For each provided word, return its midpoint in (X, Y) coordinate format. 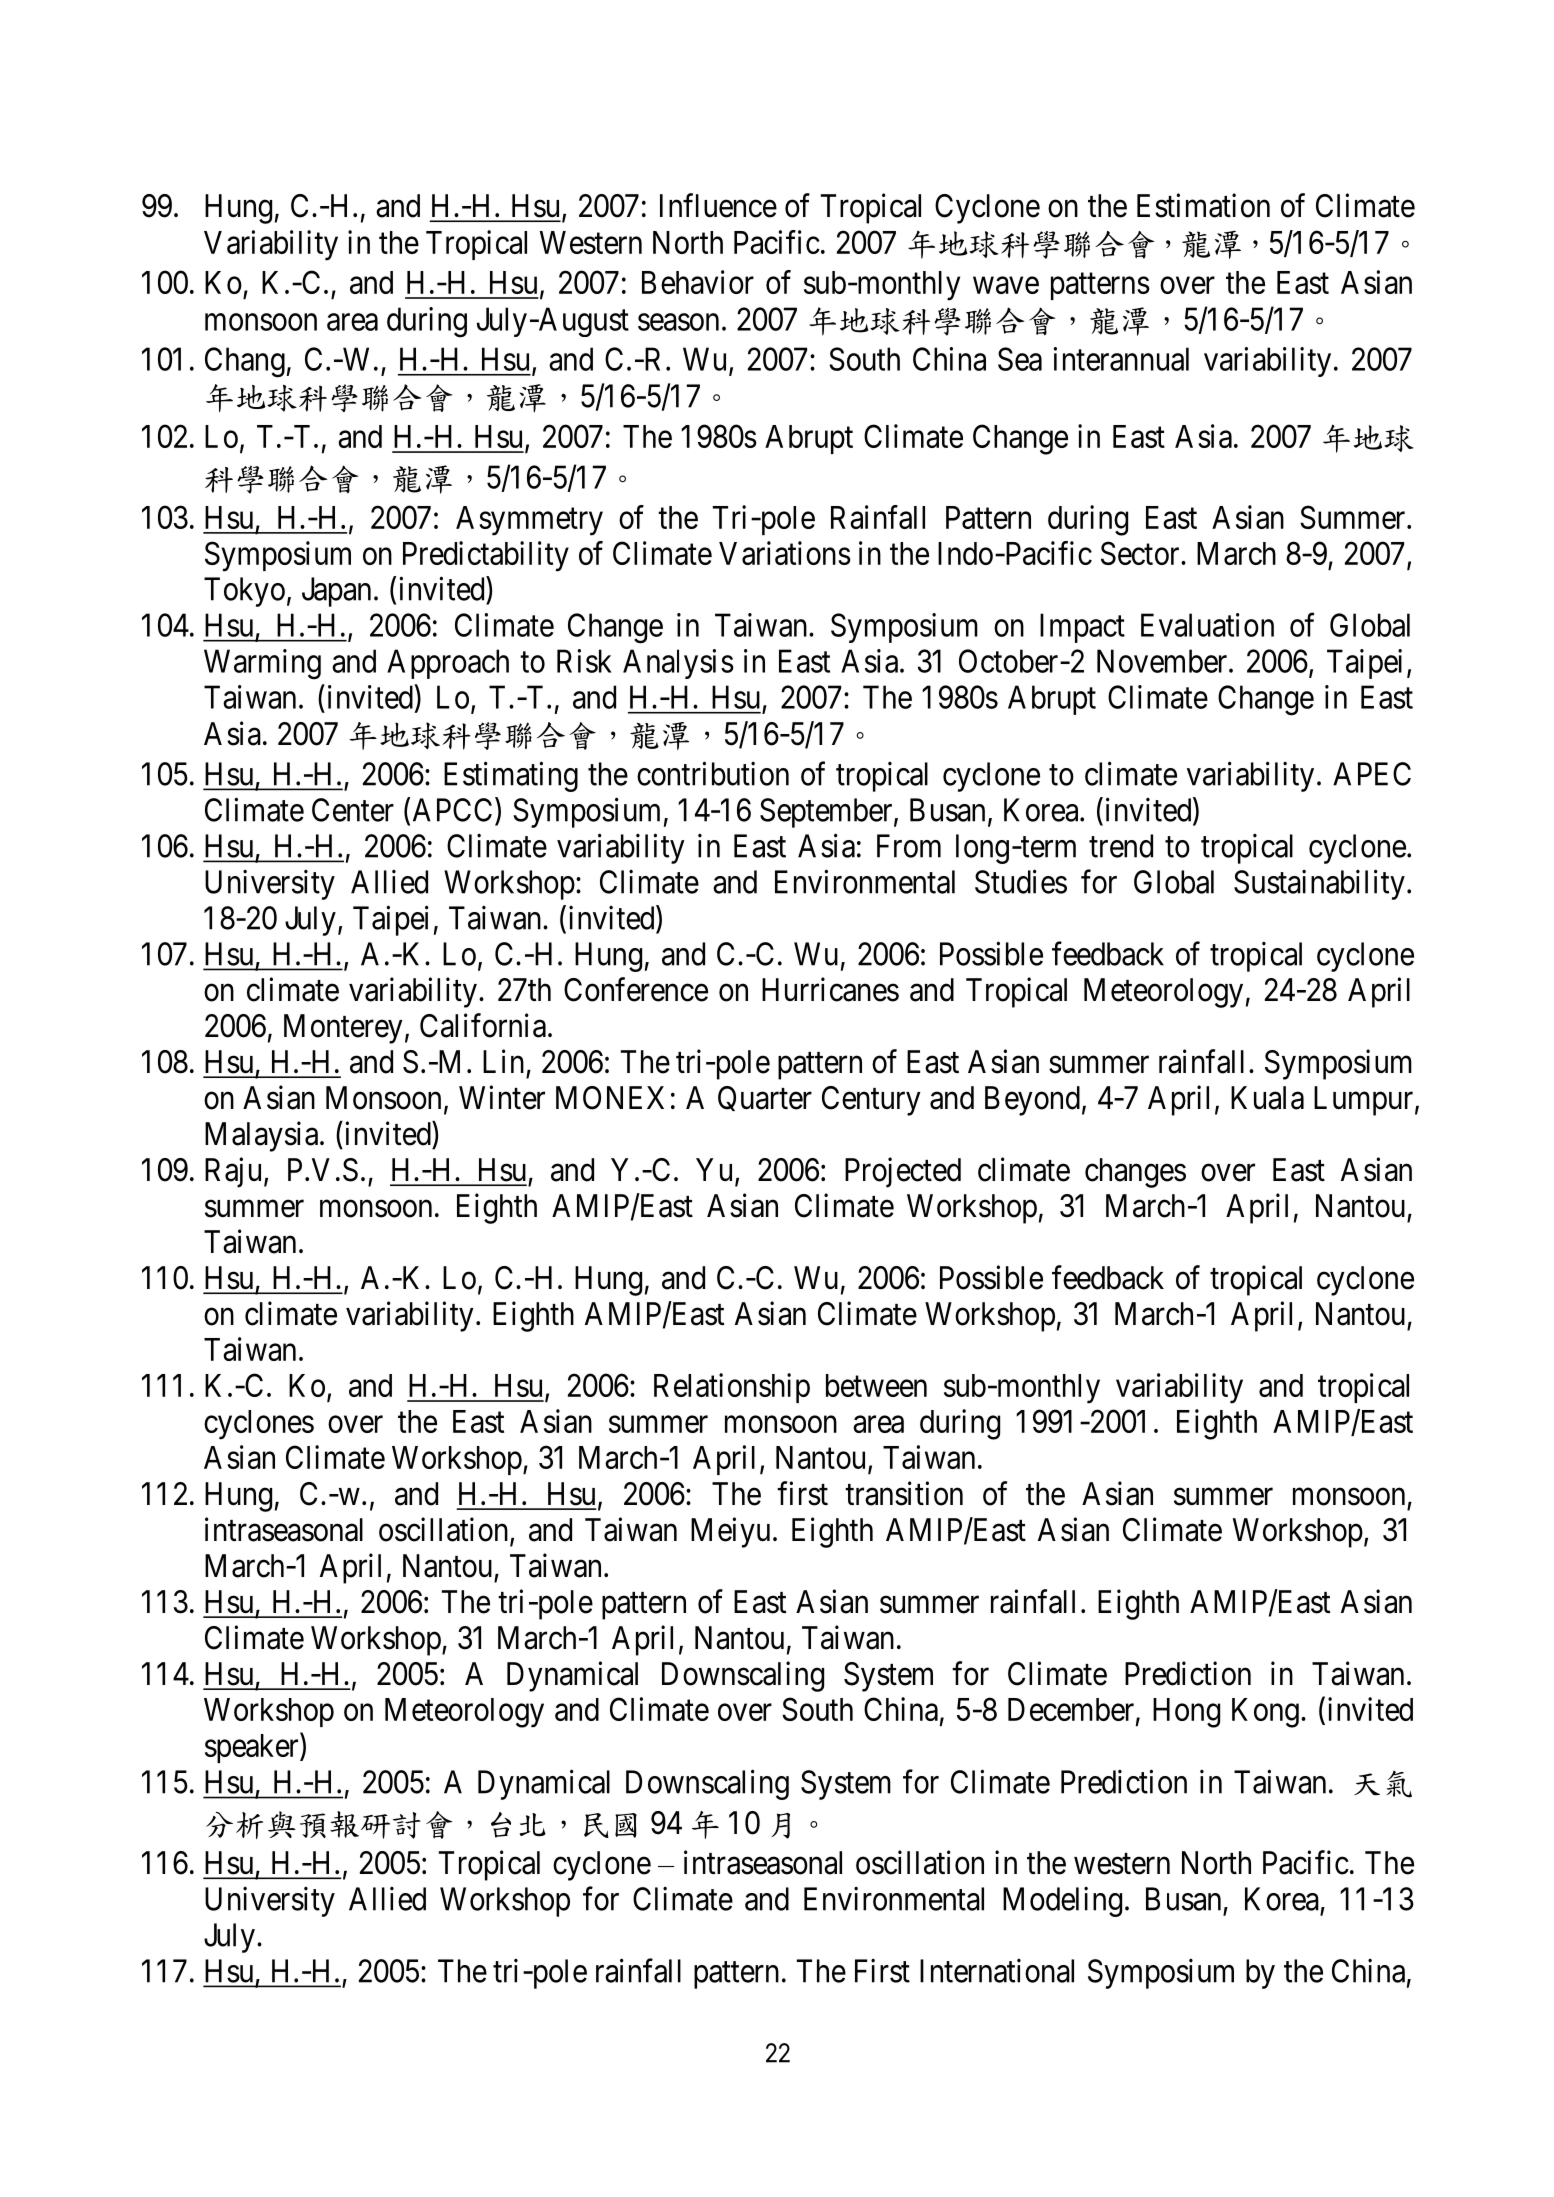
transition (904, 1493)
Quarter (765, 1098)
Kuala (1267, 1098)
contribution (713, 773)
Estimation (1203, 205)
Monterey (343, 1029)
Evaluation (1207, 625)
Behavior (698, 282)
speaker (253, 1748)
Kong (1265, 1713)
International (997, 1971)
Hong (1186, 1713)
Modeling (1062, 1902)
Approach (448, 664)
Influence (718, 205)
